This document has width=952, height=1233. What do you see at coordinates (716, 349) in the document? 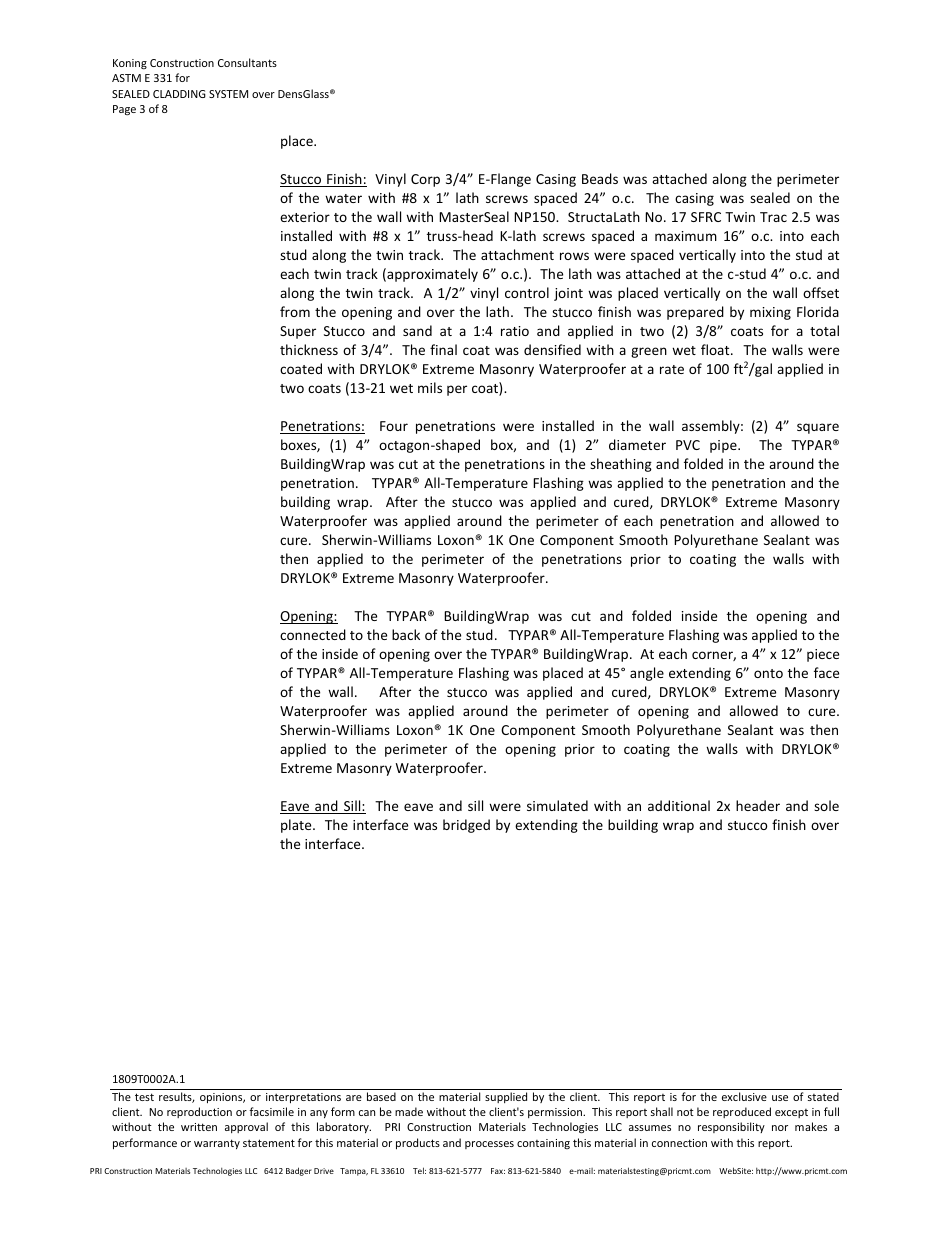
I see `float` at bounding box center [716, 349].
